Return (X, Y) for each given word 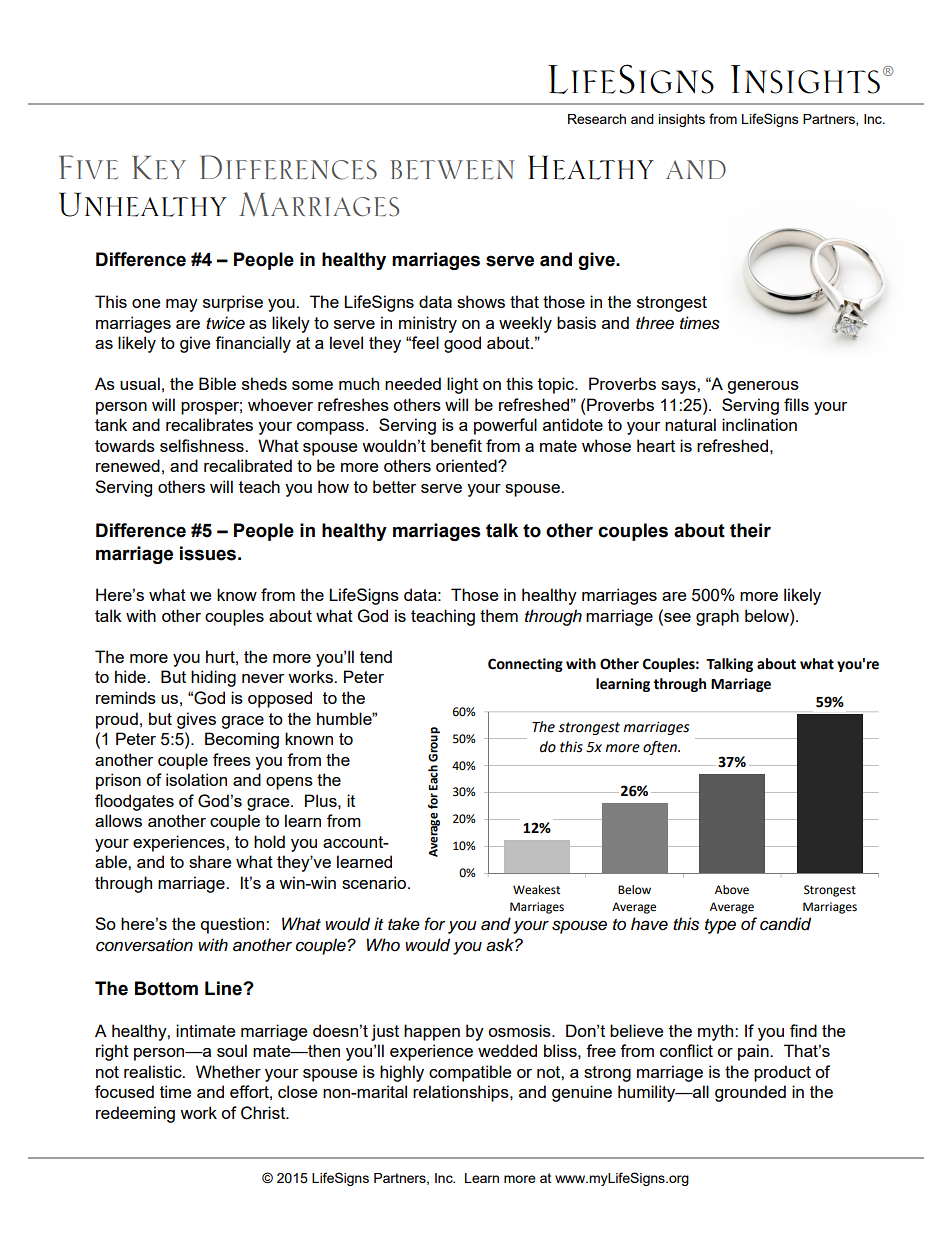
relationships (462, 1093)
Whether (228, 1071)
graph (717, 617)
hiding (213, 678)
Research (597, 119)
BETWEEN (452, 170)
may (182, 305)
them (499, 615)
